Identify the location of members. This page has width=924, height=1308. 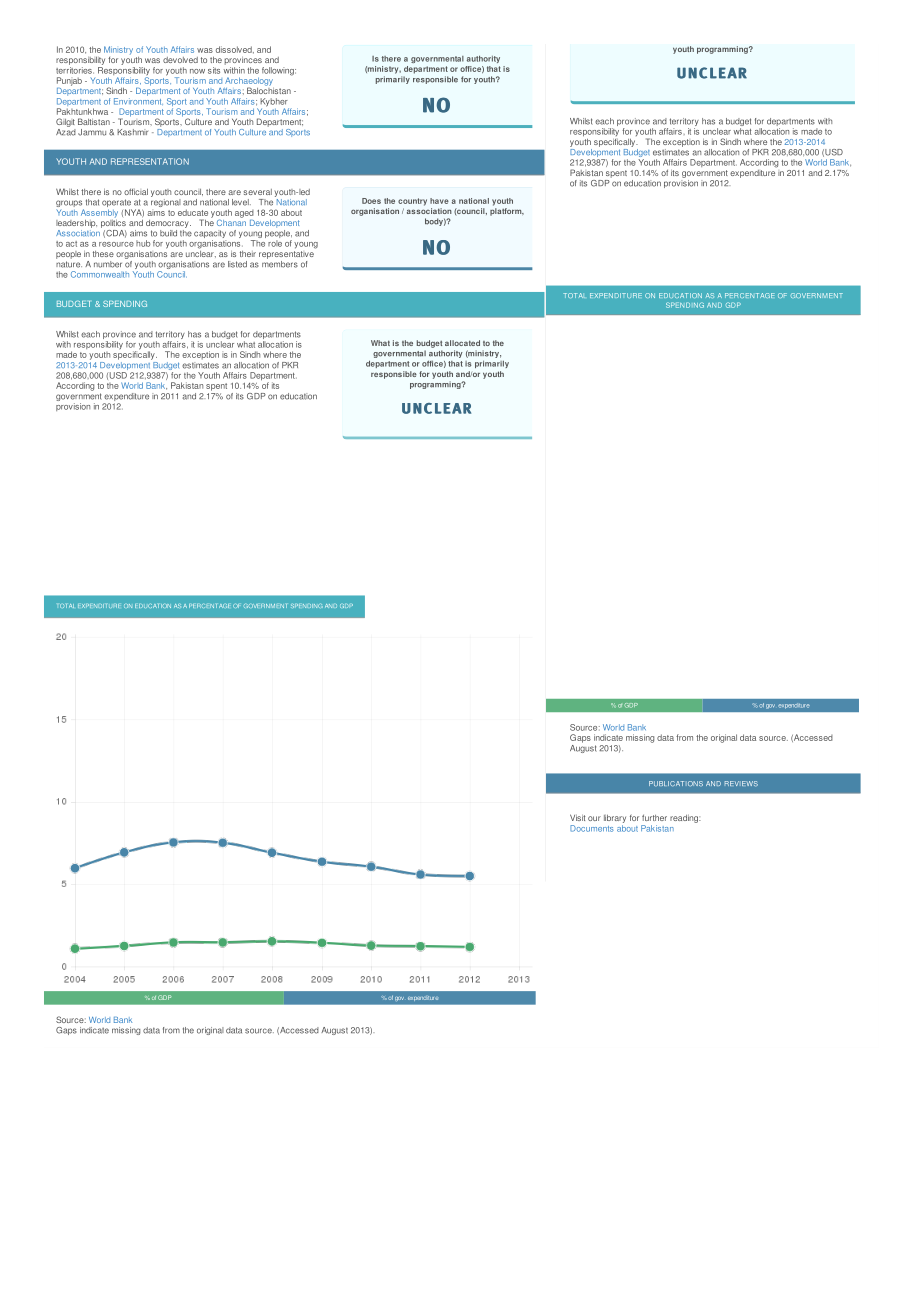
(280, 263).
